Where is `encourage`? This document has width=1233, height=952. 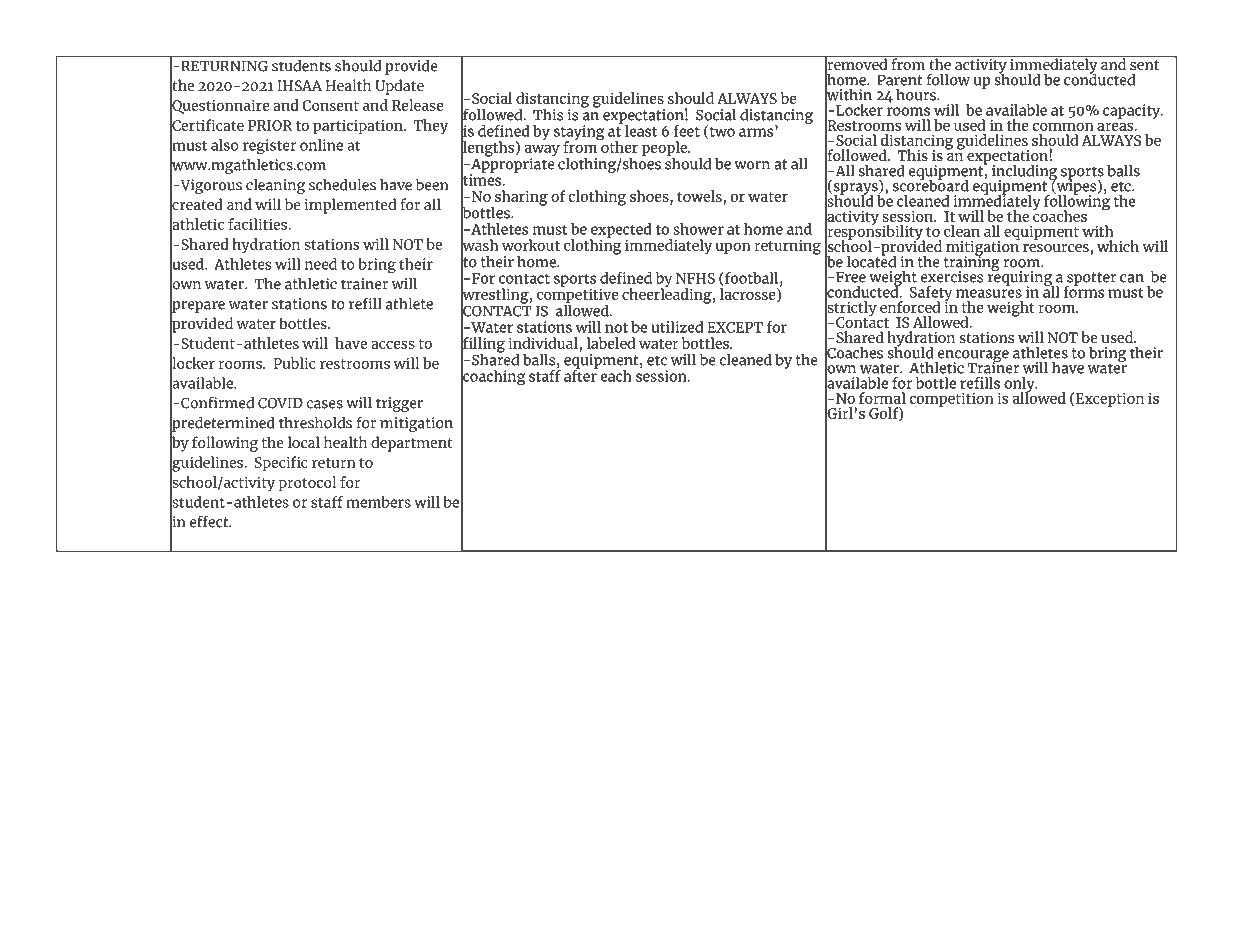 encourage is located at coordinates (972, 357).
